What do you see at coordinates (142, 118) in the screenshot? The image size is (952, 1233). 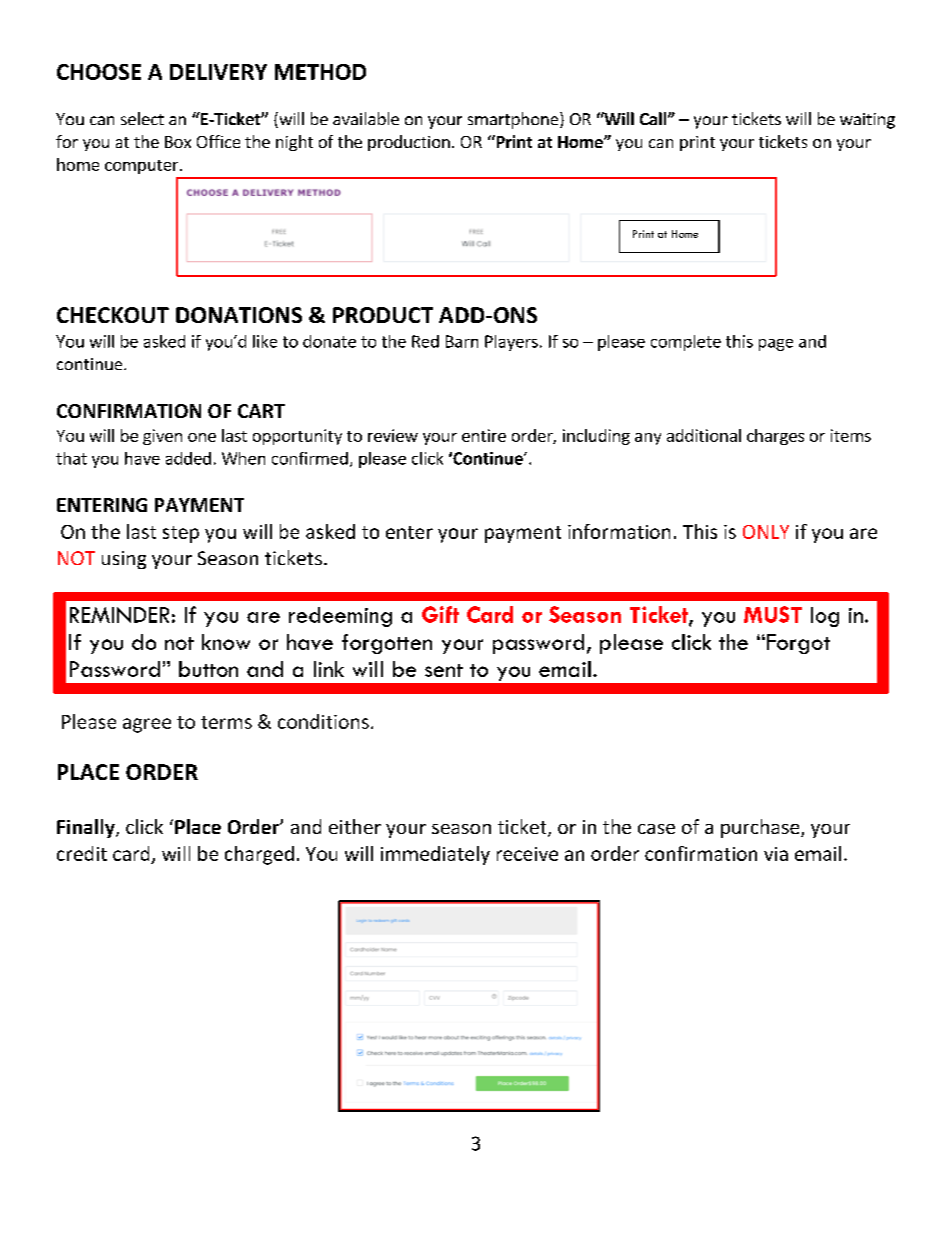 I see `select` at bounding box center [142, 118].
